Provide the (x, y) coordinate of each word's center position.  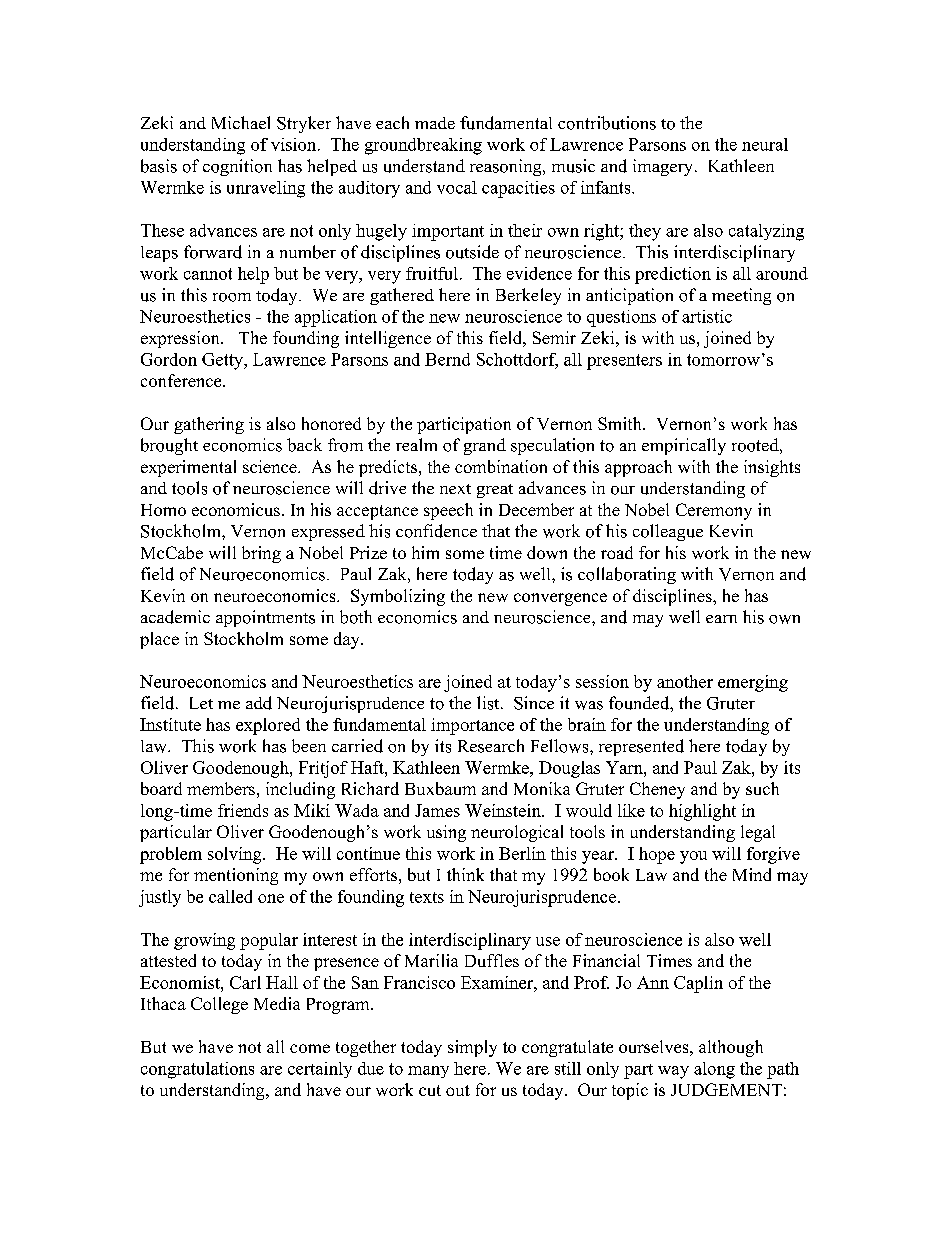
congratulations (197, 1070)
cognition (237, 167)
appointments (265, 618)
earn (721, 619)
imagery (664, 167)
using (446, 833)
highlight (702, 812)
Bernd (447, 359)
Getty (224, 361)
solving (236, 855)
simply (472, 1048)
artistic (707, 316)
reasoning (507, 167)
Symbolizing (398, 597)
